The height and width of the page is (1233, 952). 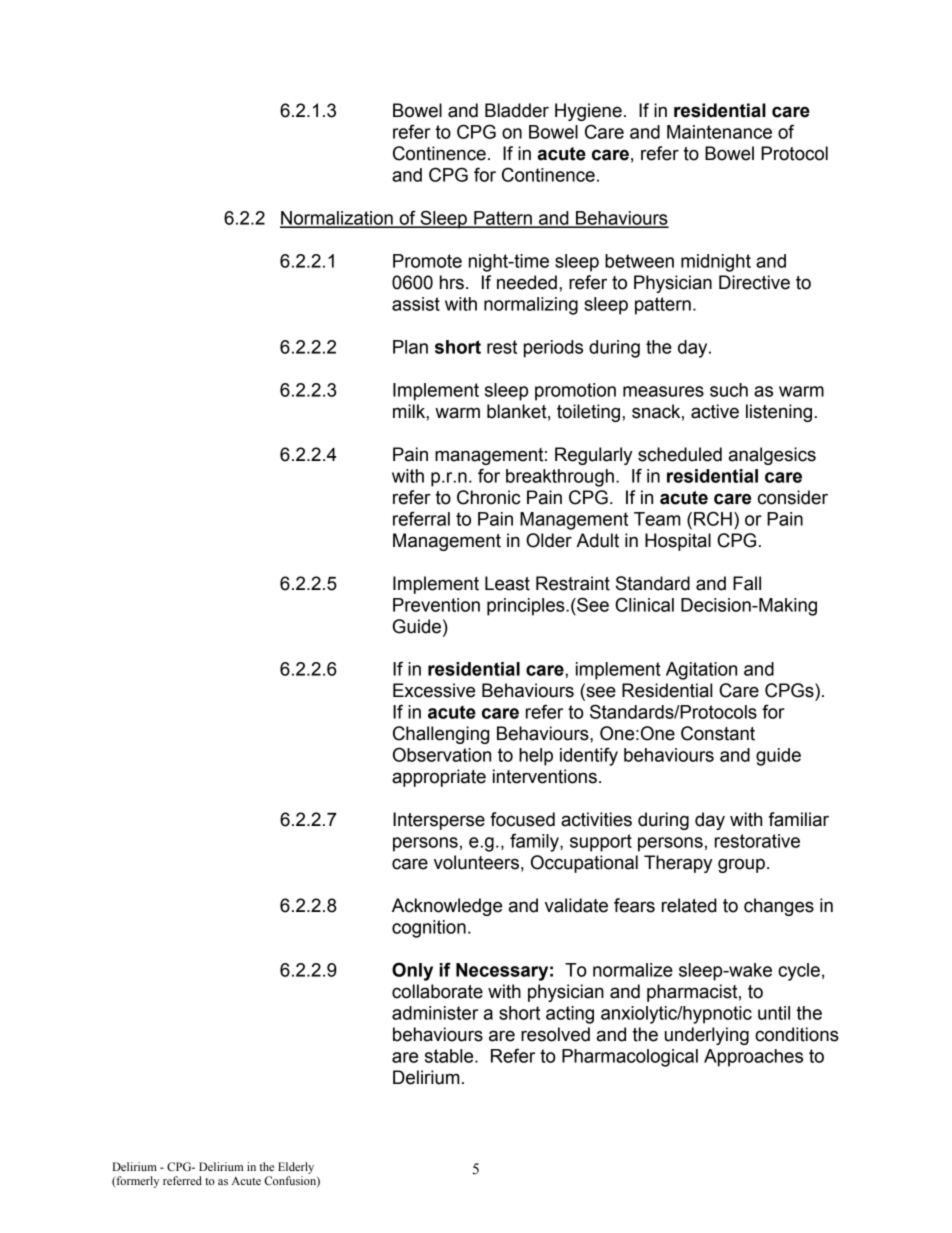 What do you see at coordinates (507, 583) in the page?
I see `Least` at bounding box center [507, 583].
